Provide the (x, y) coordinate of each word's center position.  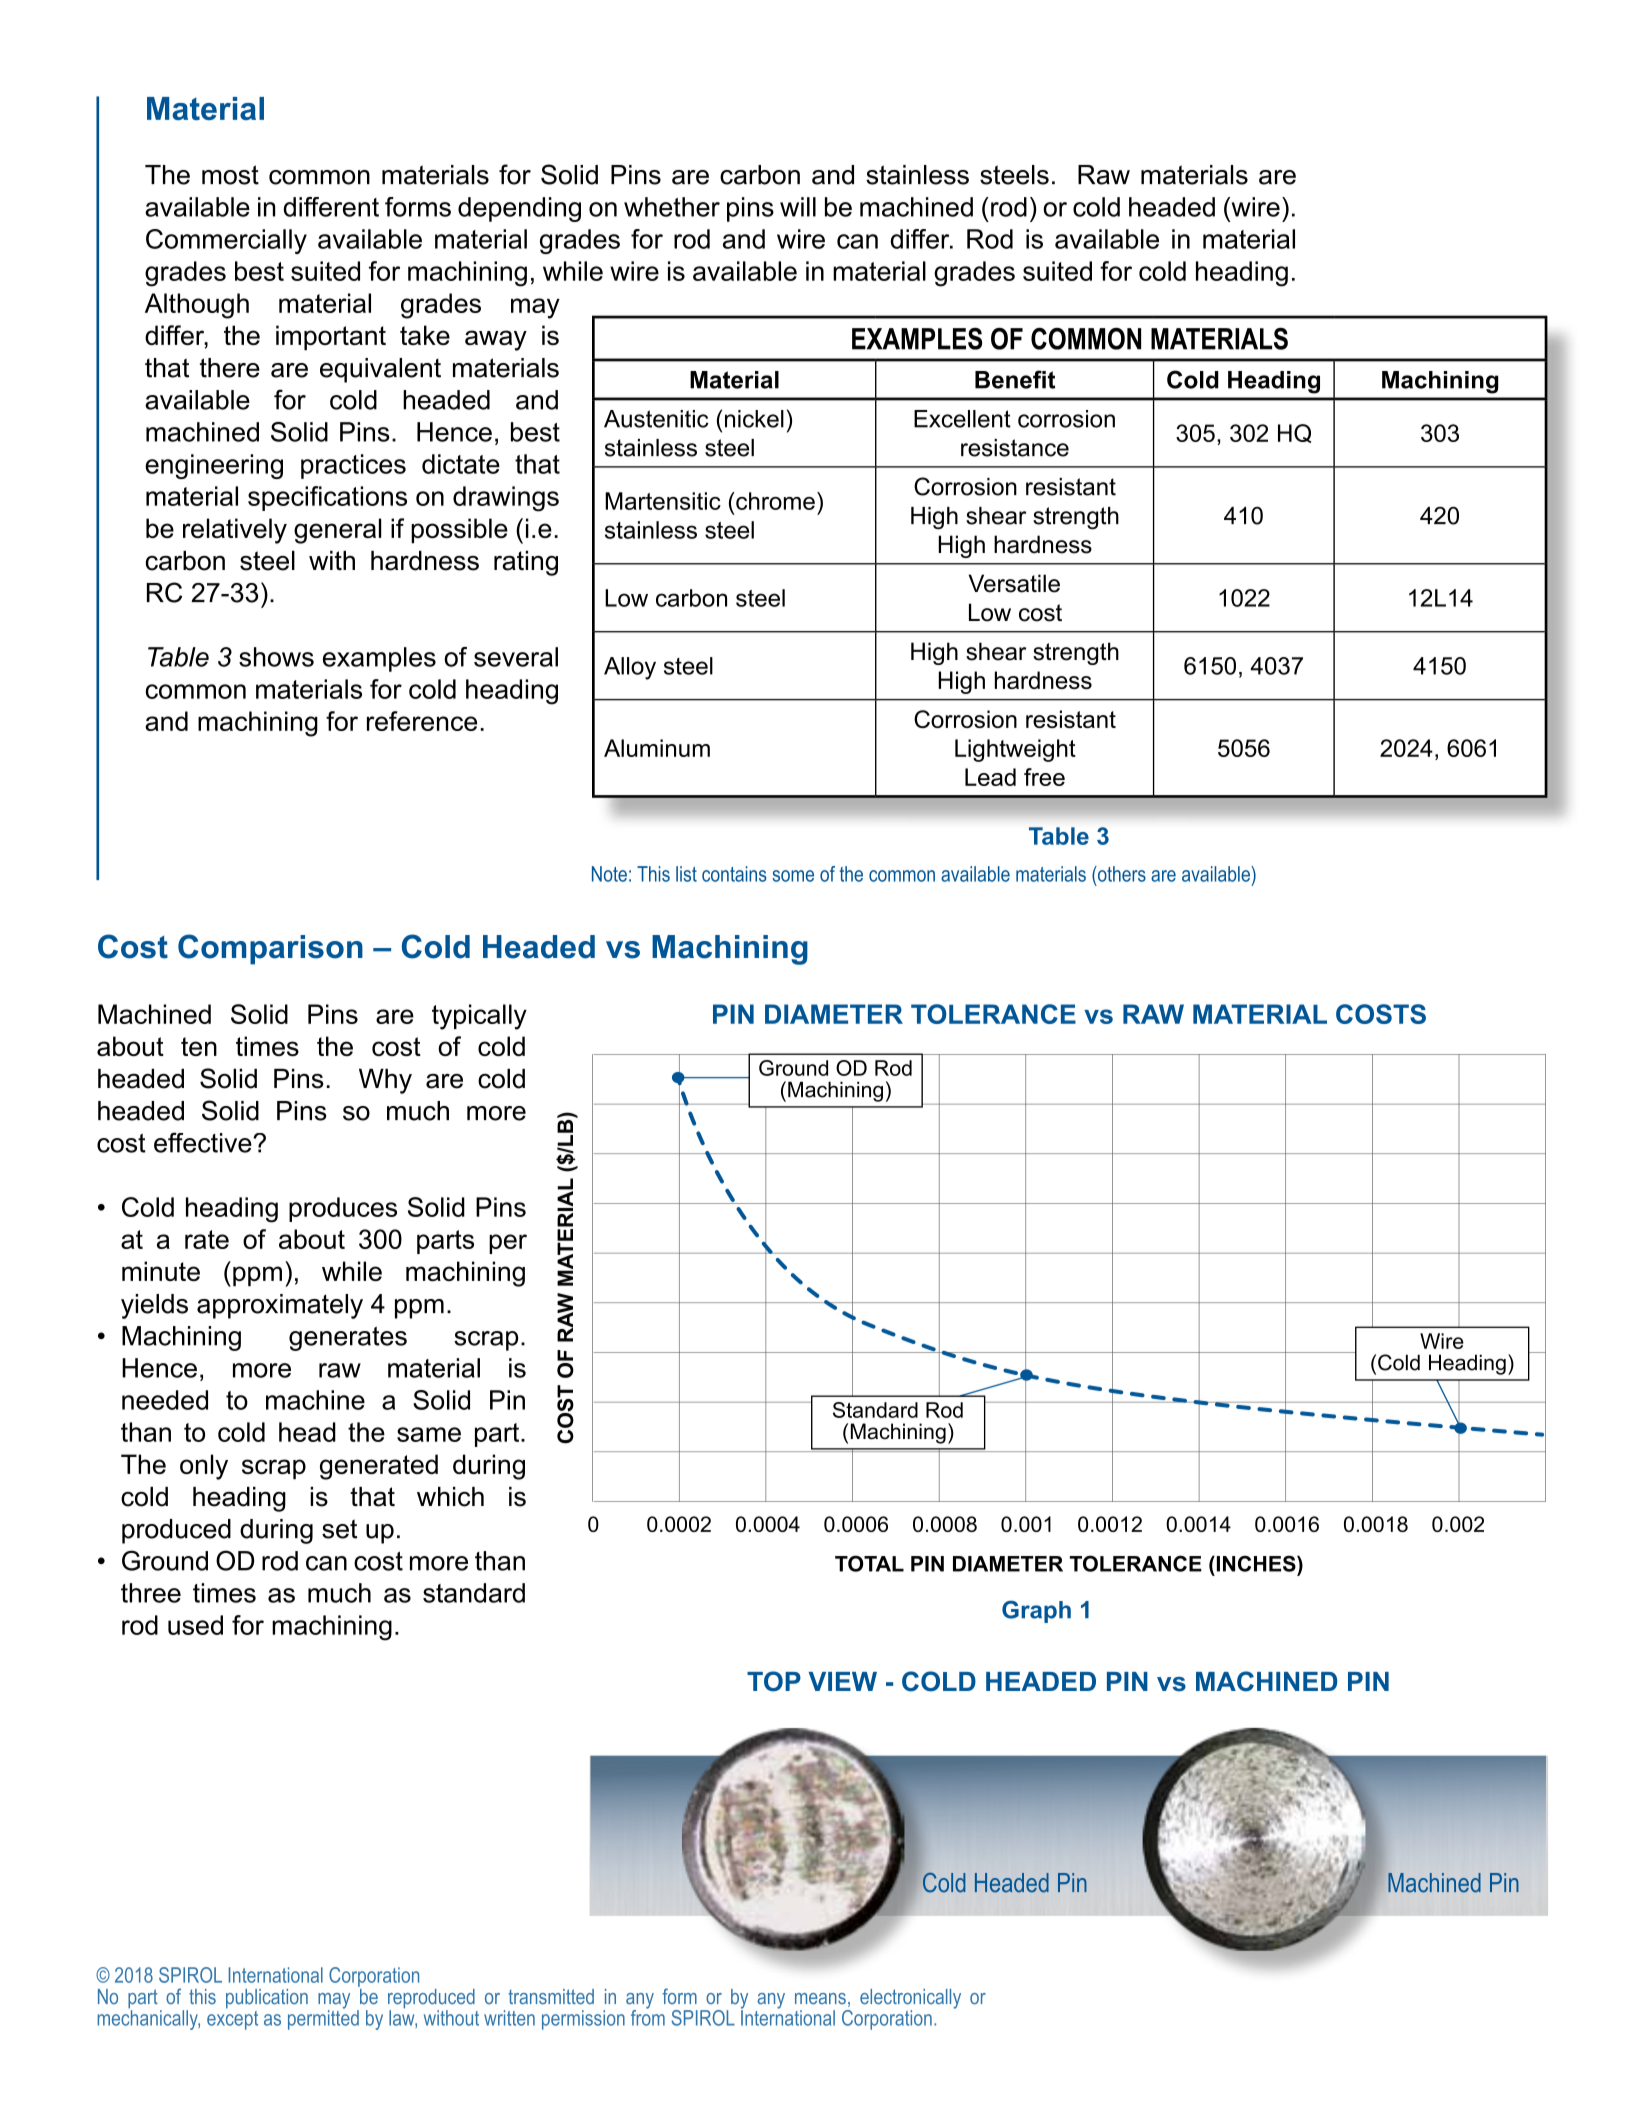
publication (267, 1999)
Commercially (226, 241)
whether (672, 207)
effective (204, 1142)
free (1044, 777)
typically (479, 1017)
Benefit (1015, 379)
